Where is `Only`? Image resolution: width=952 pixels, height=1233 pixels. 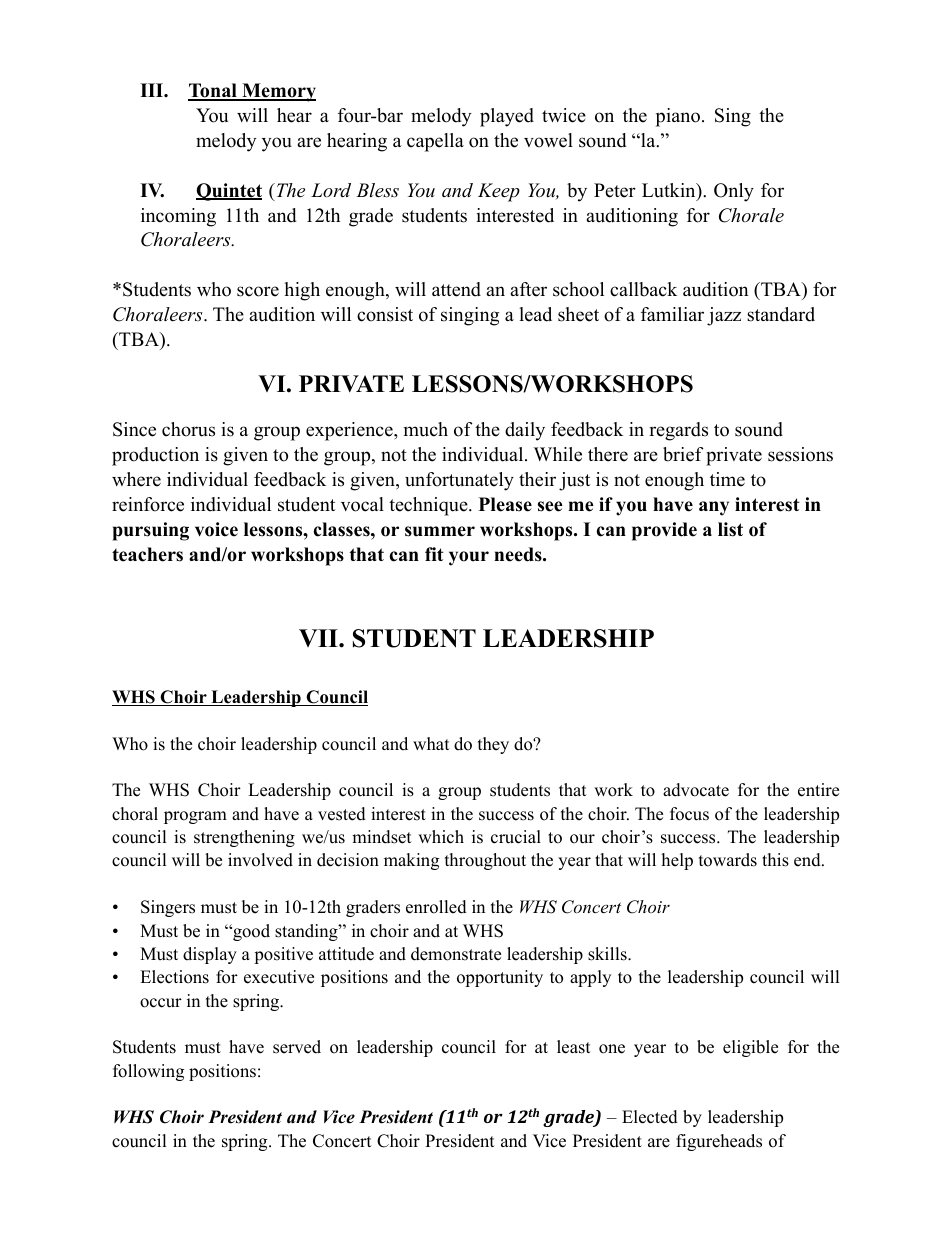 Only is located at coordinates (734, 192).
